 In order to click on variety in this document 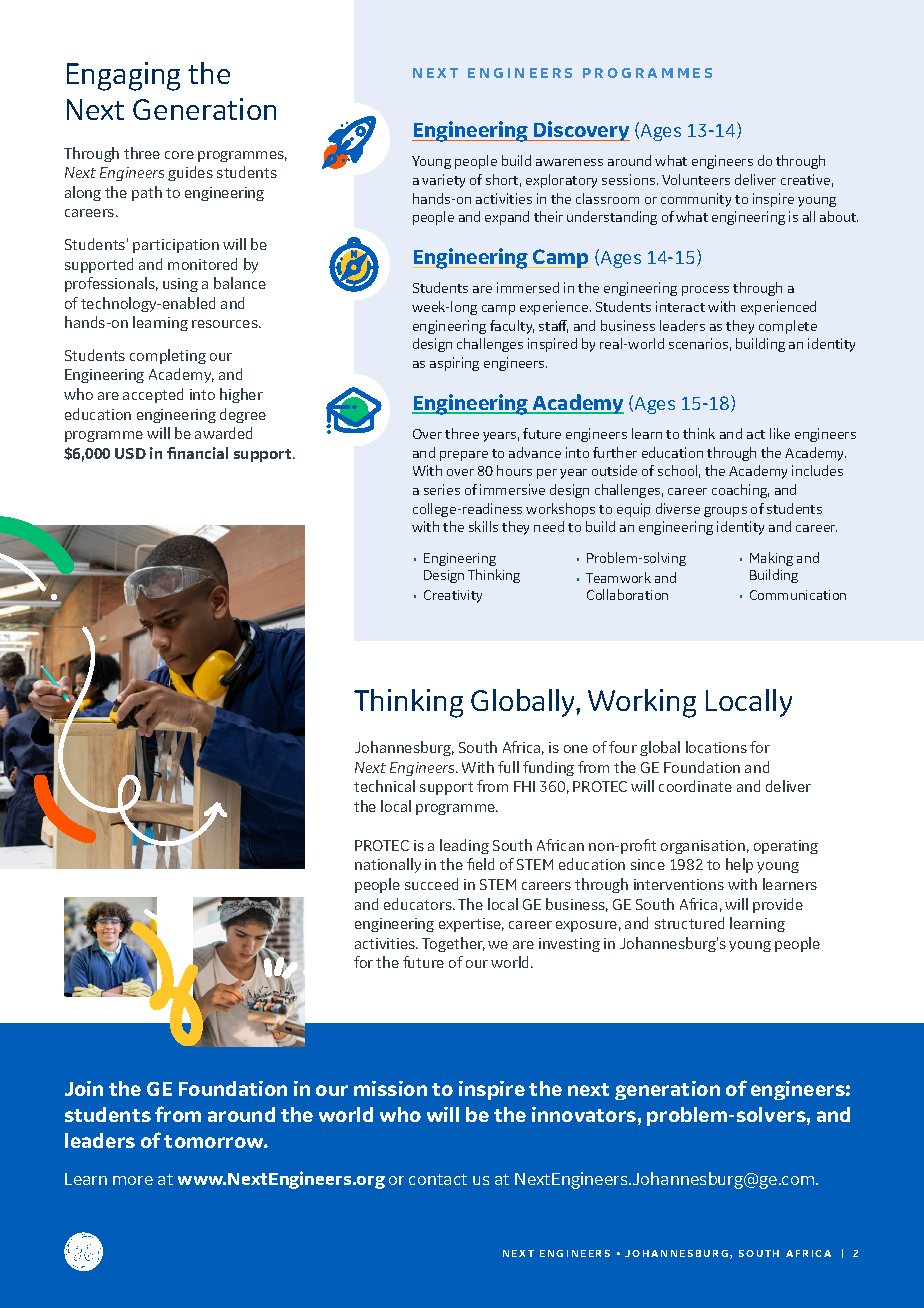, I will do `click(443, 181)`.
